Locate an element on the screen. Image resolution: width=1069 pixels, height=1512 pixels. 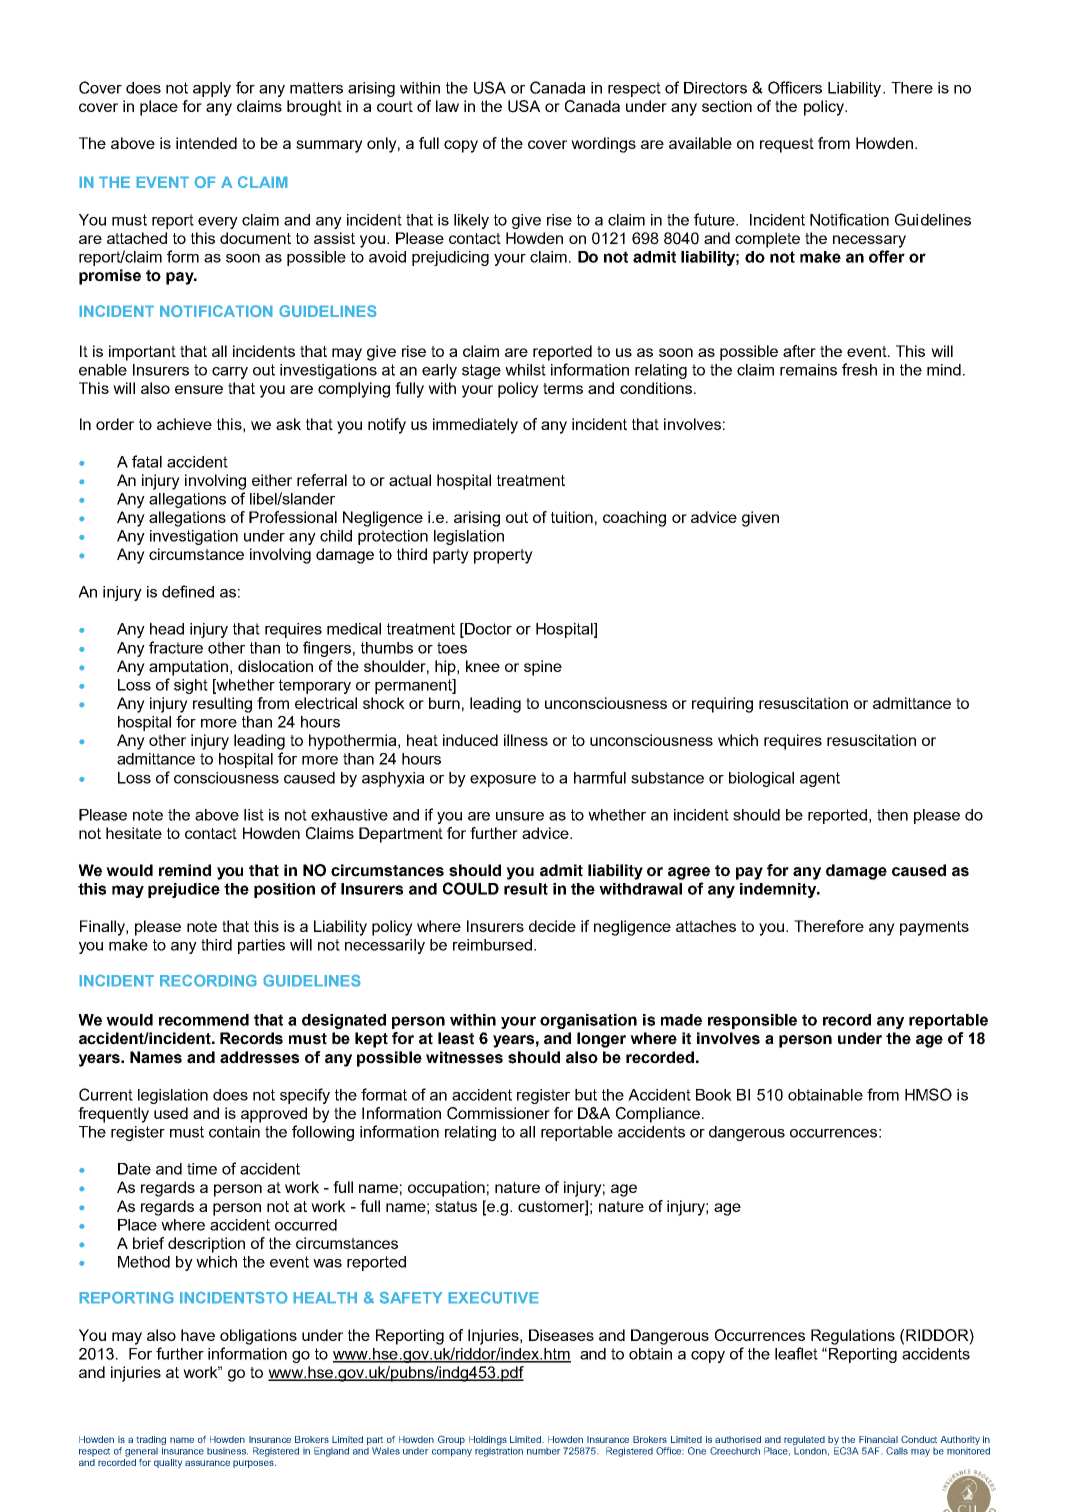
wordings is located at coordinates (603, 145).
